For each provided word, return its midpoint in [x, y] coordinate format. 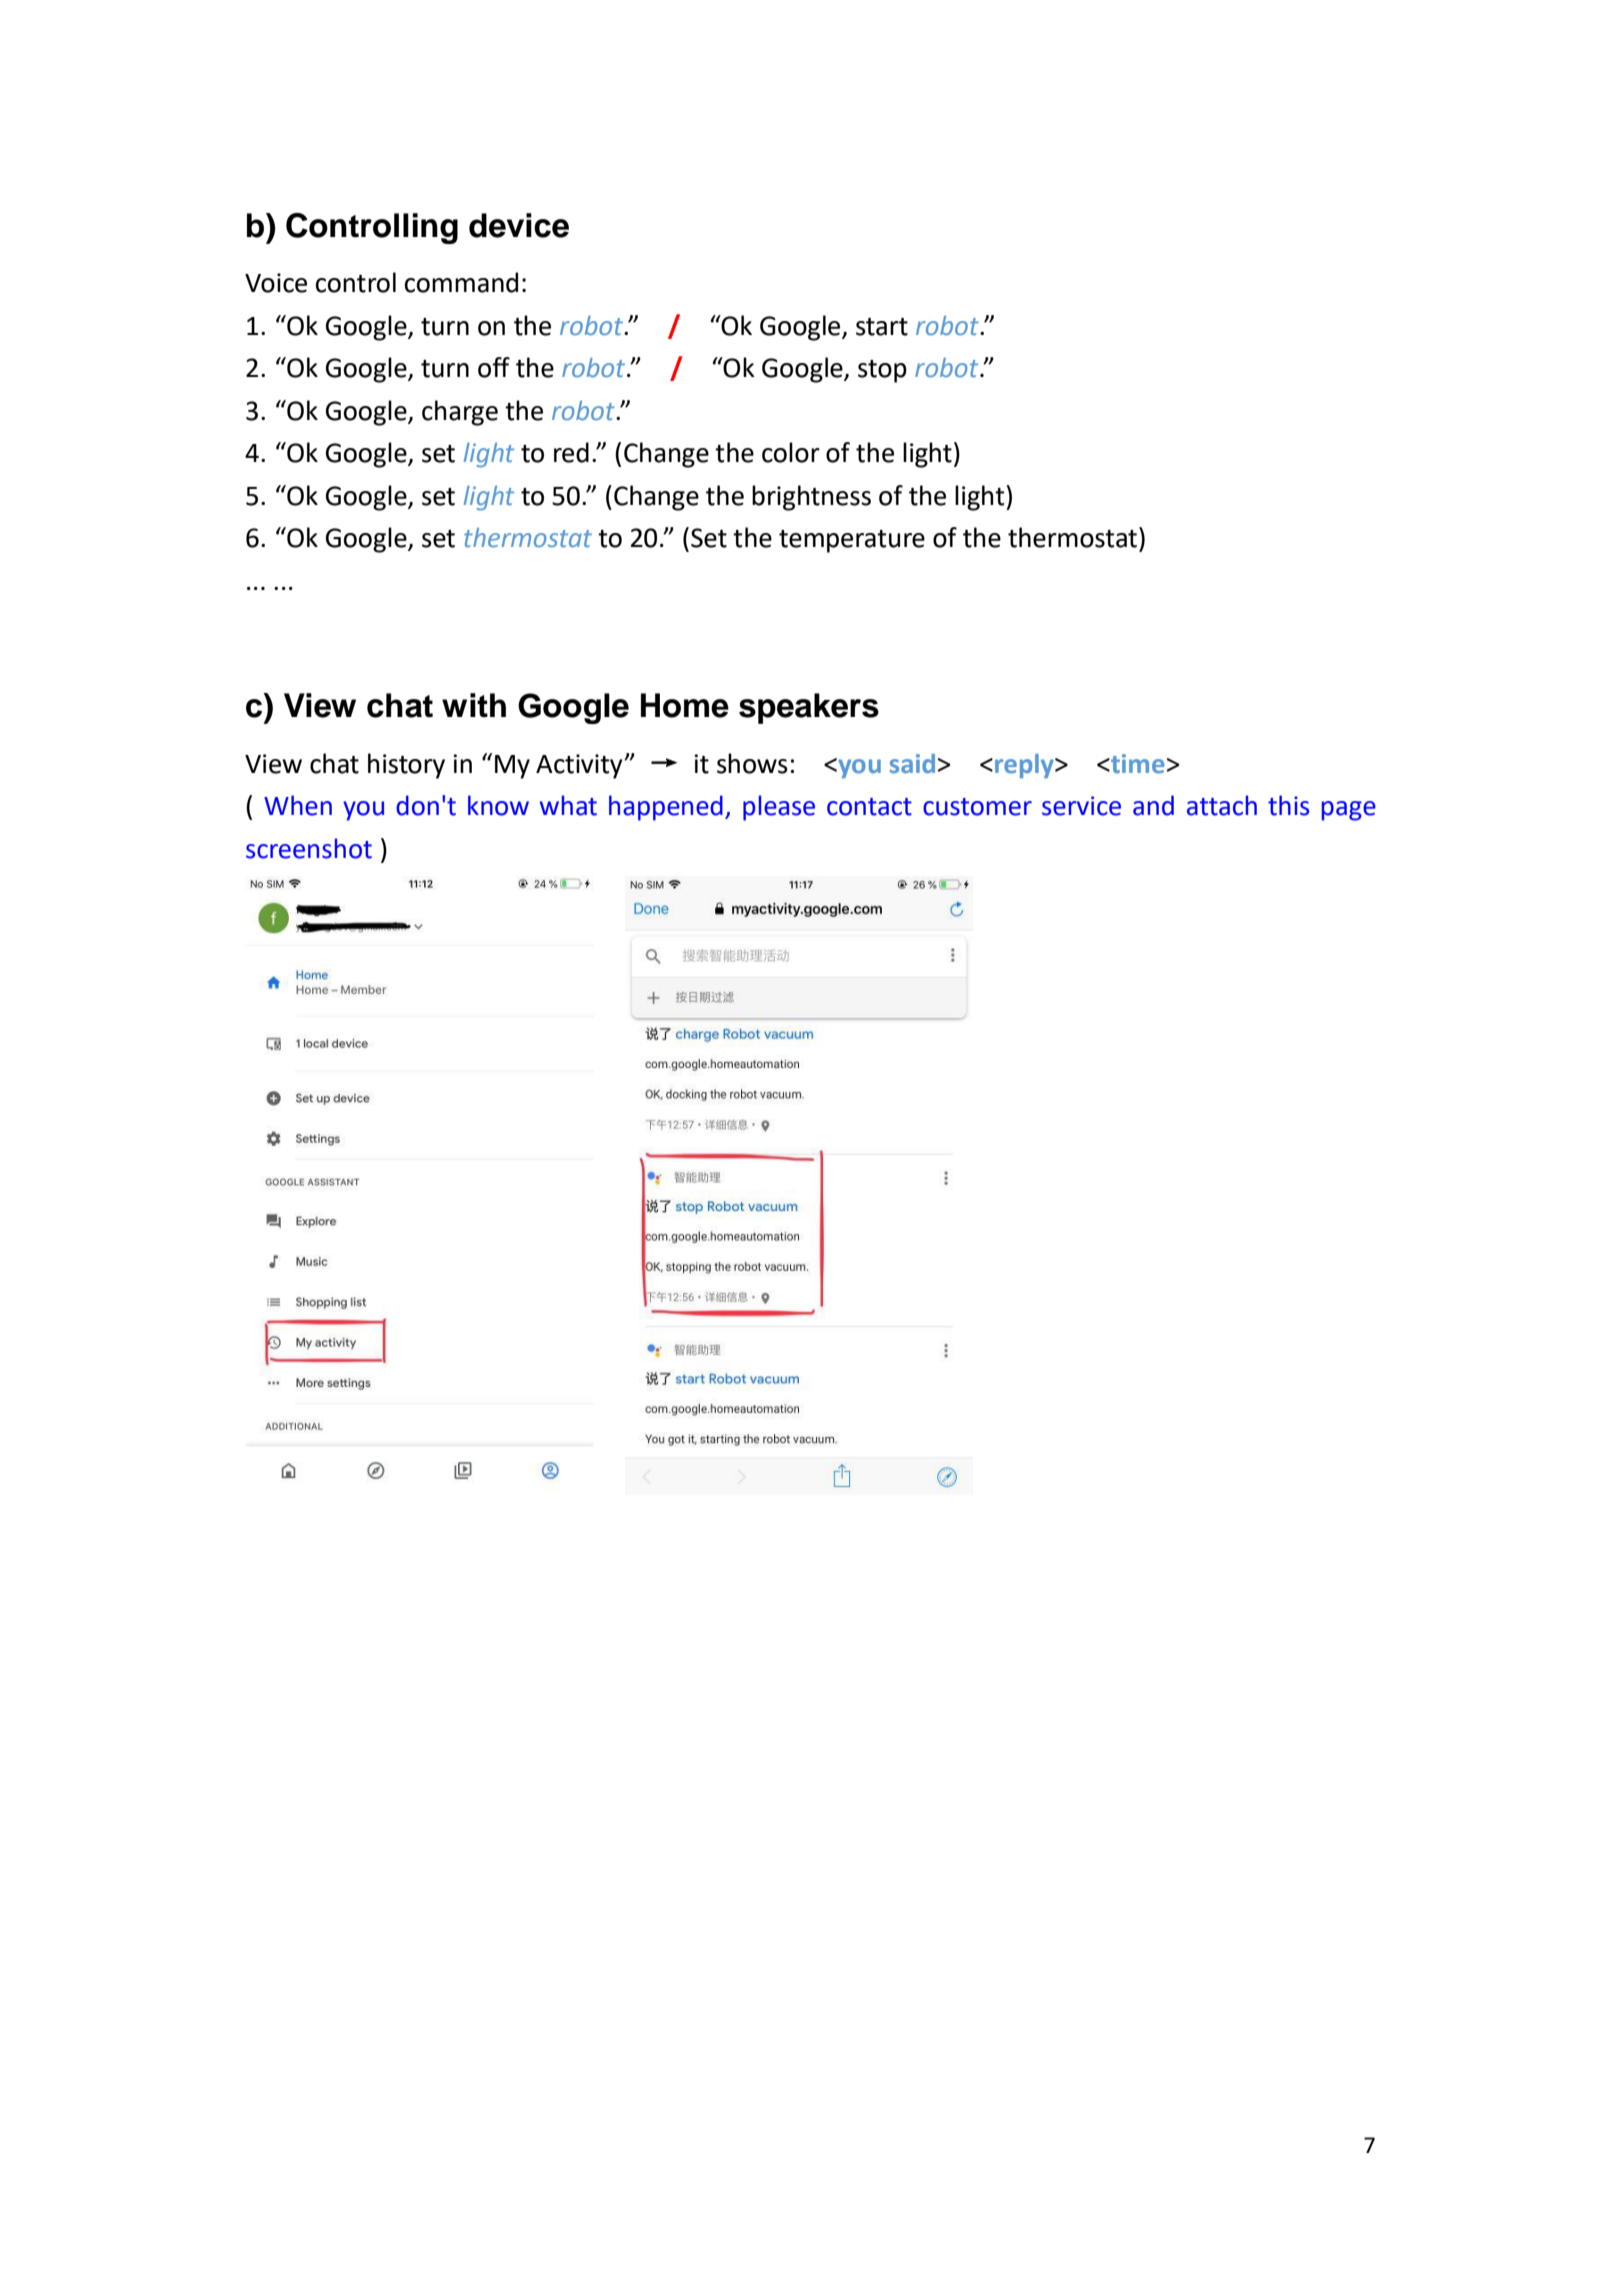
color [791, 452]
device [519, 225]
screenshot [309, 848]
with [474, 705]
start [882, 327]
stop [882, 371]
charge [460, 413]
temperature [852, 541]
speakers [809, 708]
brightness [811, 498]
